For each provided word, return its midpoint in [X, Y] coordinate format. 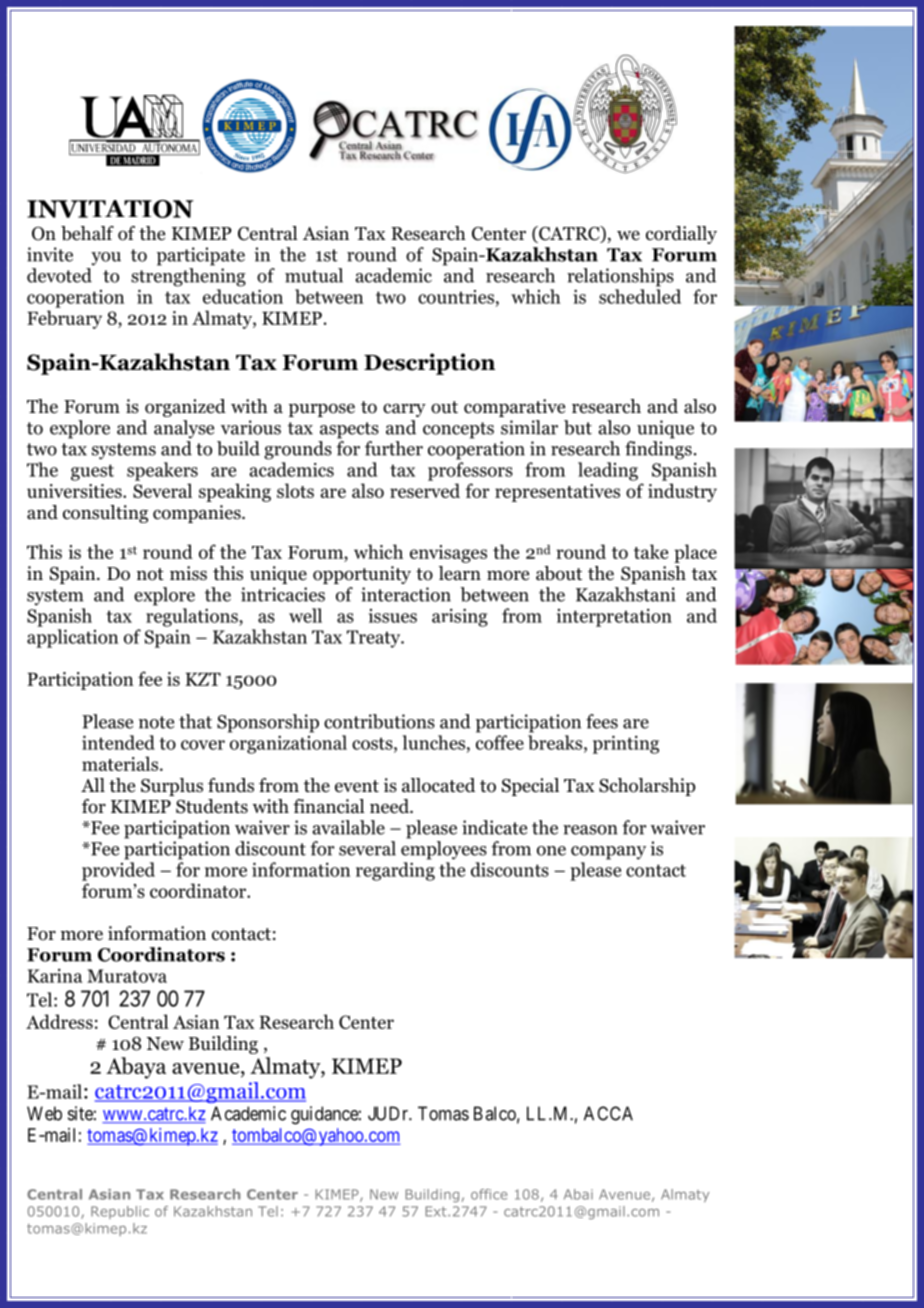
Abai [578, 1194]
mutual [314, 275]
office [489, 1194]
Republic [120, 1212]
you [106, 259]
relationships [620, 277]
